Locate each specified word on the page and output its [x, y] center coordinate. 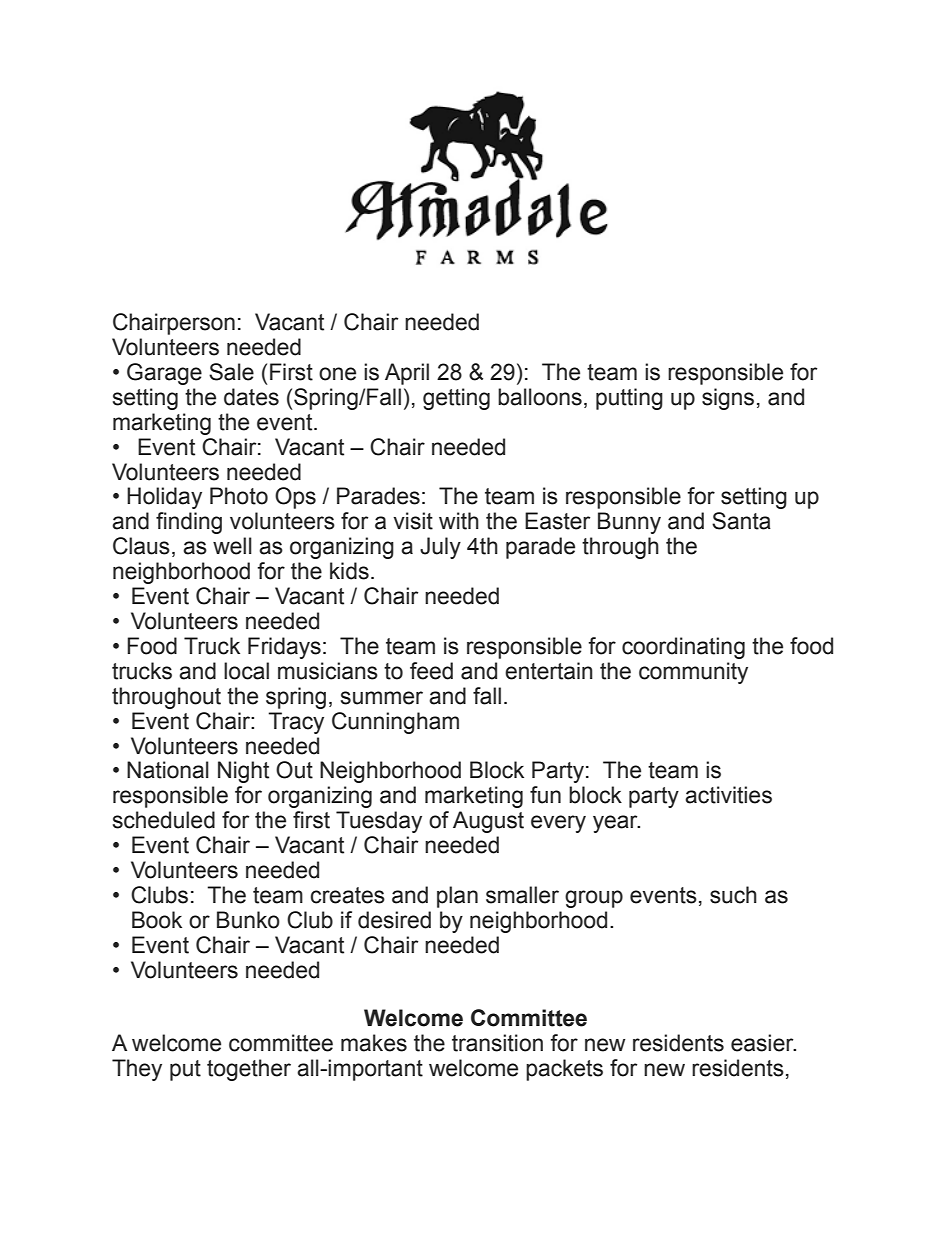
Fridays [284, 648]
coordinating [683, 648]
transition [497, 1043]
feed [431, 671]
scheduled [164, 820]
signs [728, 399]
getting [456, 399]
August [488, 822]
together [249, 1070]
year [616, 824]
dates [251, 397]
